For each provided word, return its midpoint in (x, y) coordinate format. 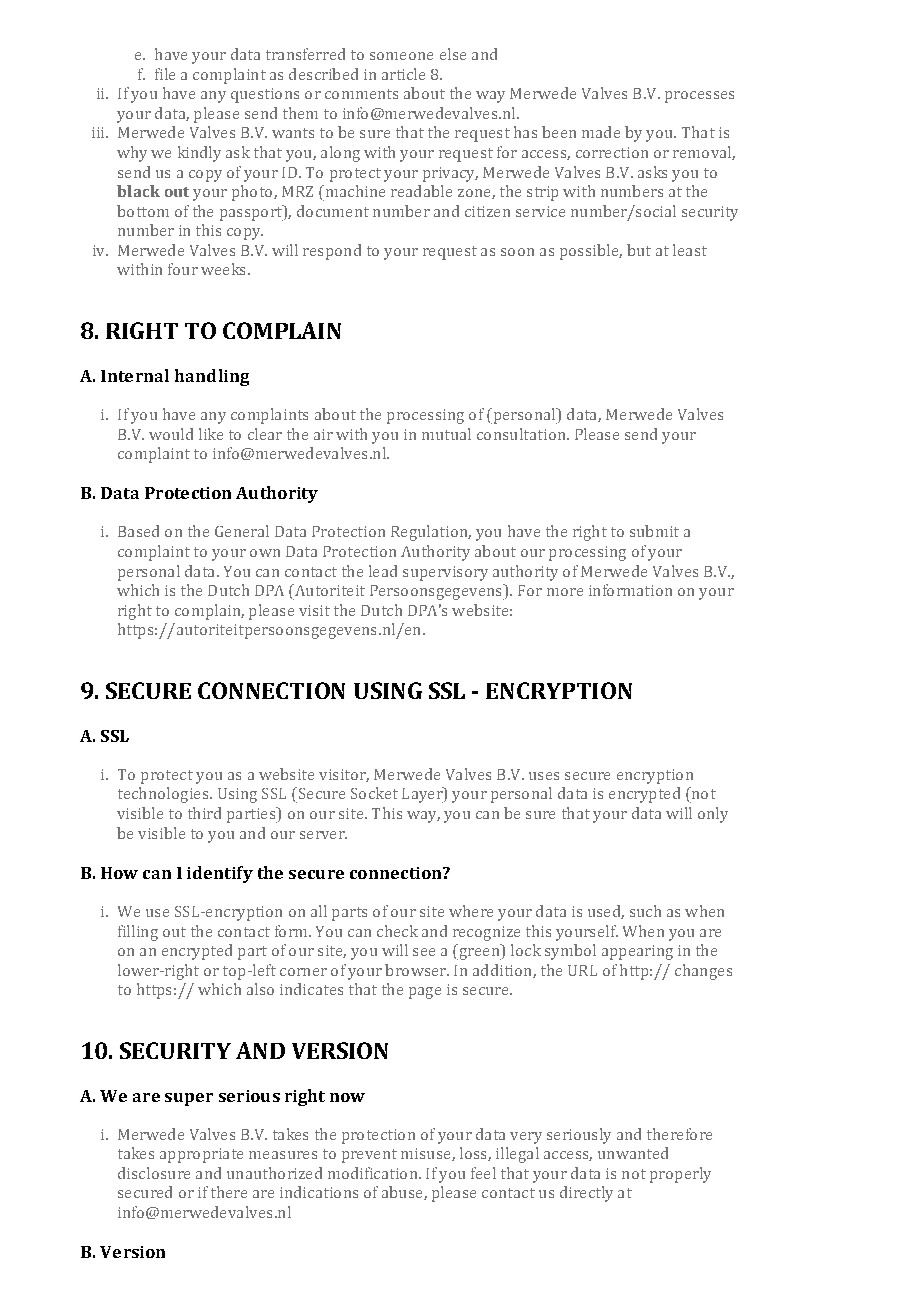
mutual (446, 434)
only (713, 815)
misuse (427, 1154)
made (601, 132)
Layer (423, 795)
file (165, 74)
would (171, 434)
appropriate (201, 1155)
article (403, 74)
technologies (164, 795)
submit (654, 531)
